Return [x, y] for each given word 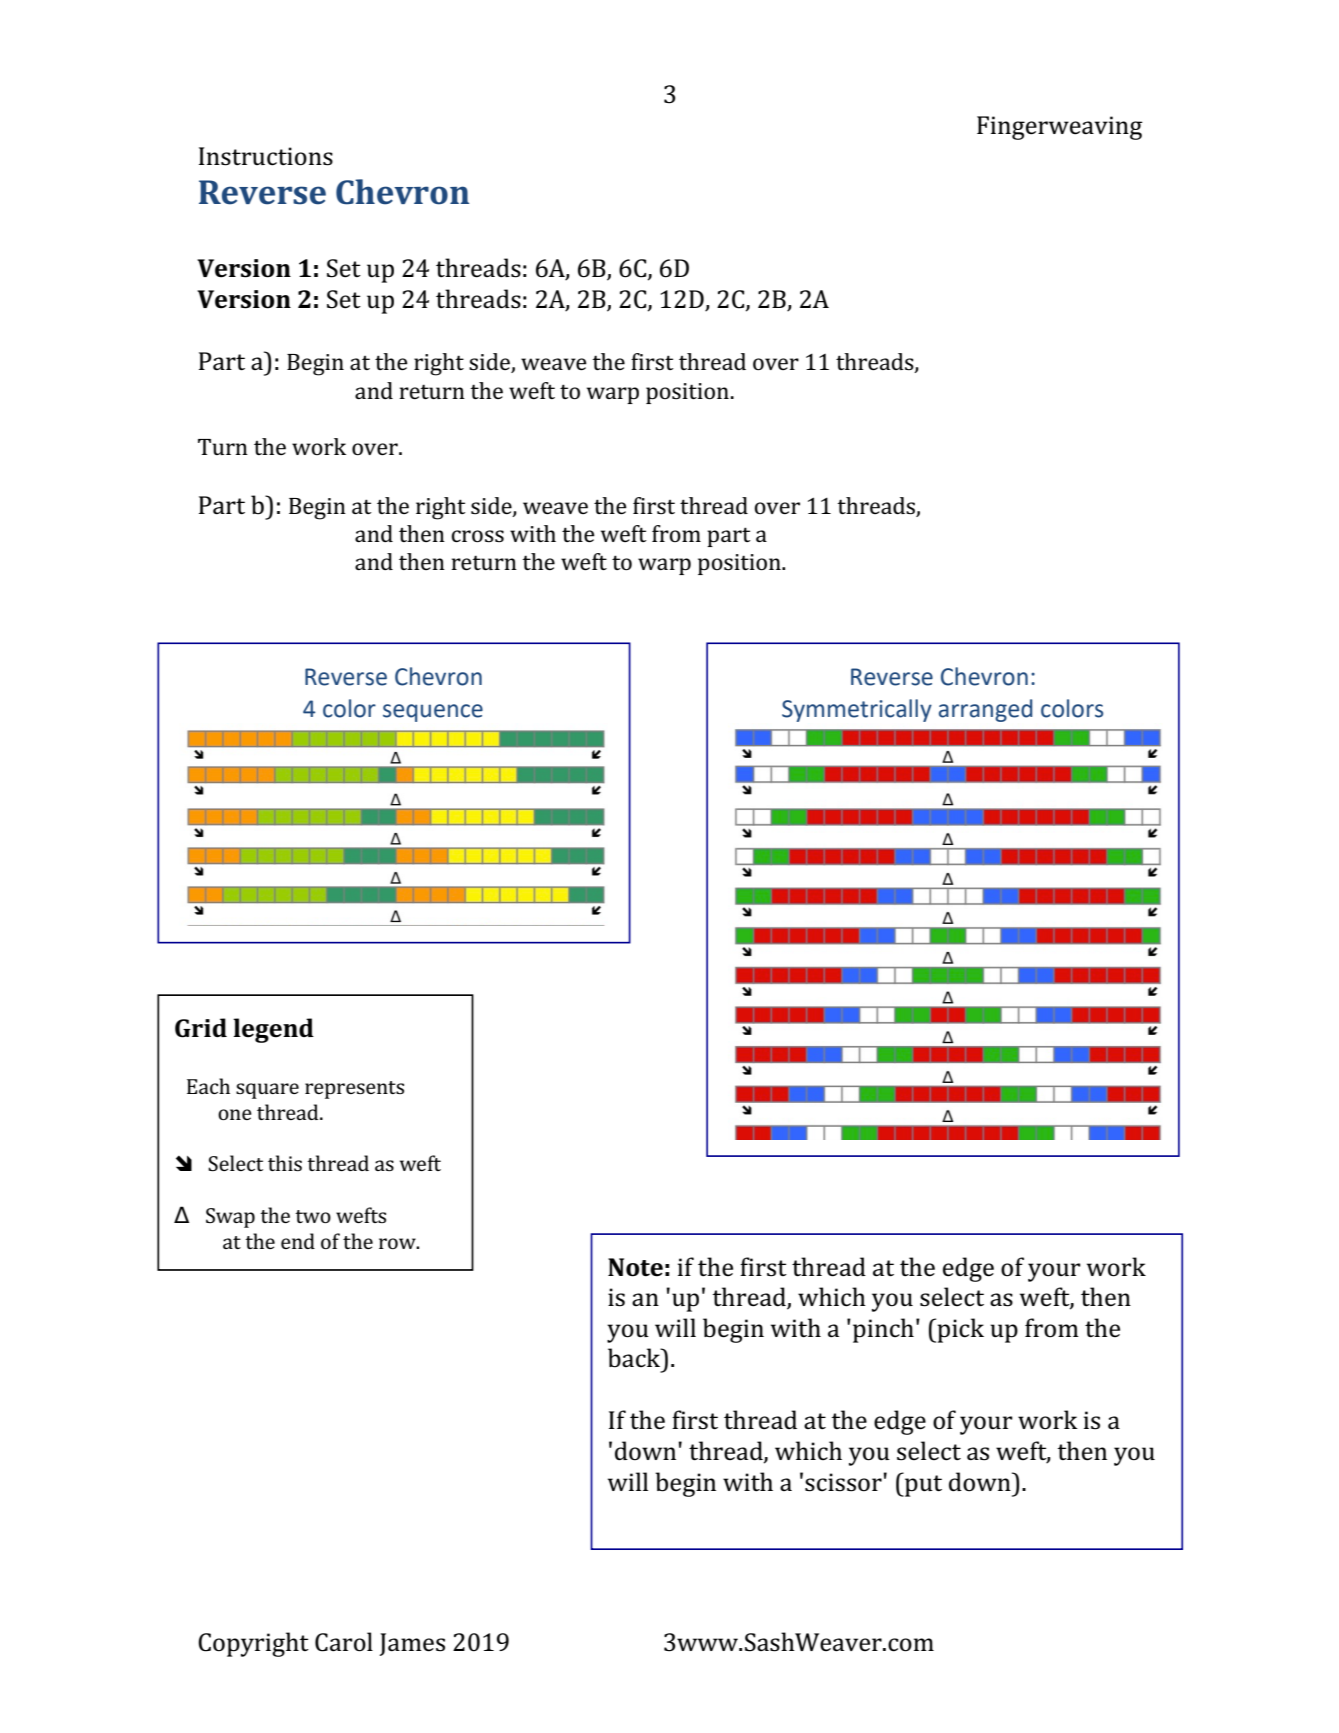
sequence [433, 713]
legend [273, 1030]
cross [477, 536]
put [922, 1485]
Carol [344, 1642]
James [412, 1644]
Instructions [266, 156]
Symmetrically [857, 710]
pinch [883, 1330]
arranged [985, 710]
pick [959, 1330]
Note [635, 1267]
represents [354, 1090]
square [267, 1091]
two [313, 1216]
